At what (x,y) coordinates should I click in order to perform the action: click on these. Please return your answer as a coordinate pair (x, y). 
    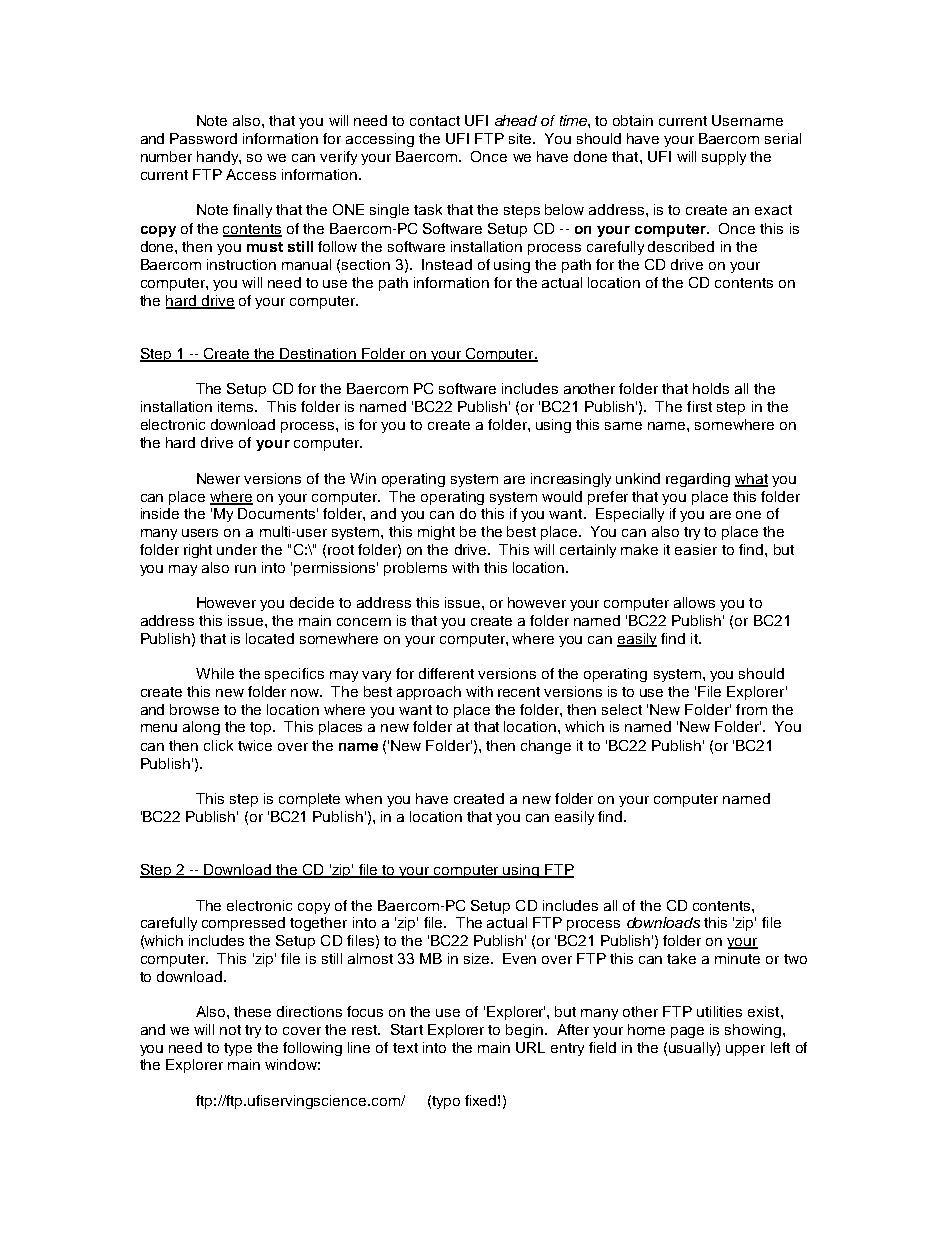
    Looking at the image, I should click on (252, 1011).
